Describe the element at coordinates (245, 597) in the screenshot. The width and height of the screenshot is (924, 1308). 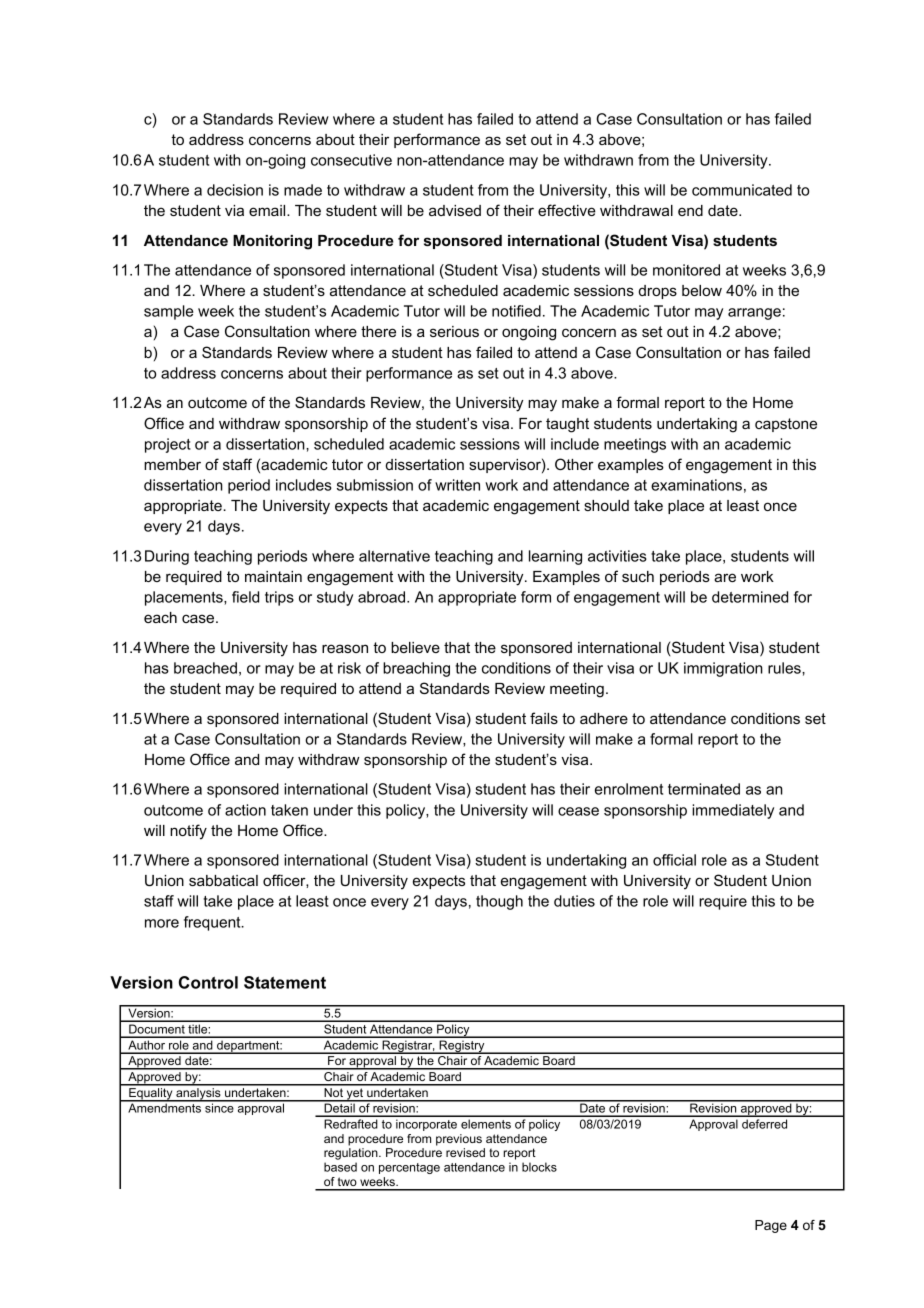
I see `field` at that location.
